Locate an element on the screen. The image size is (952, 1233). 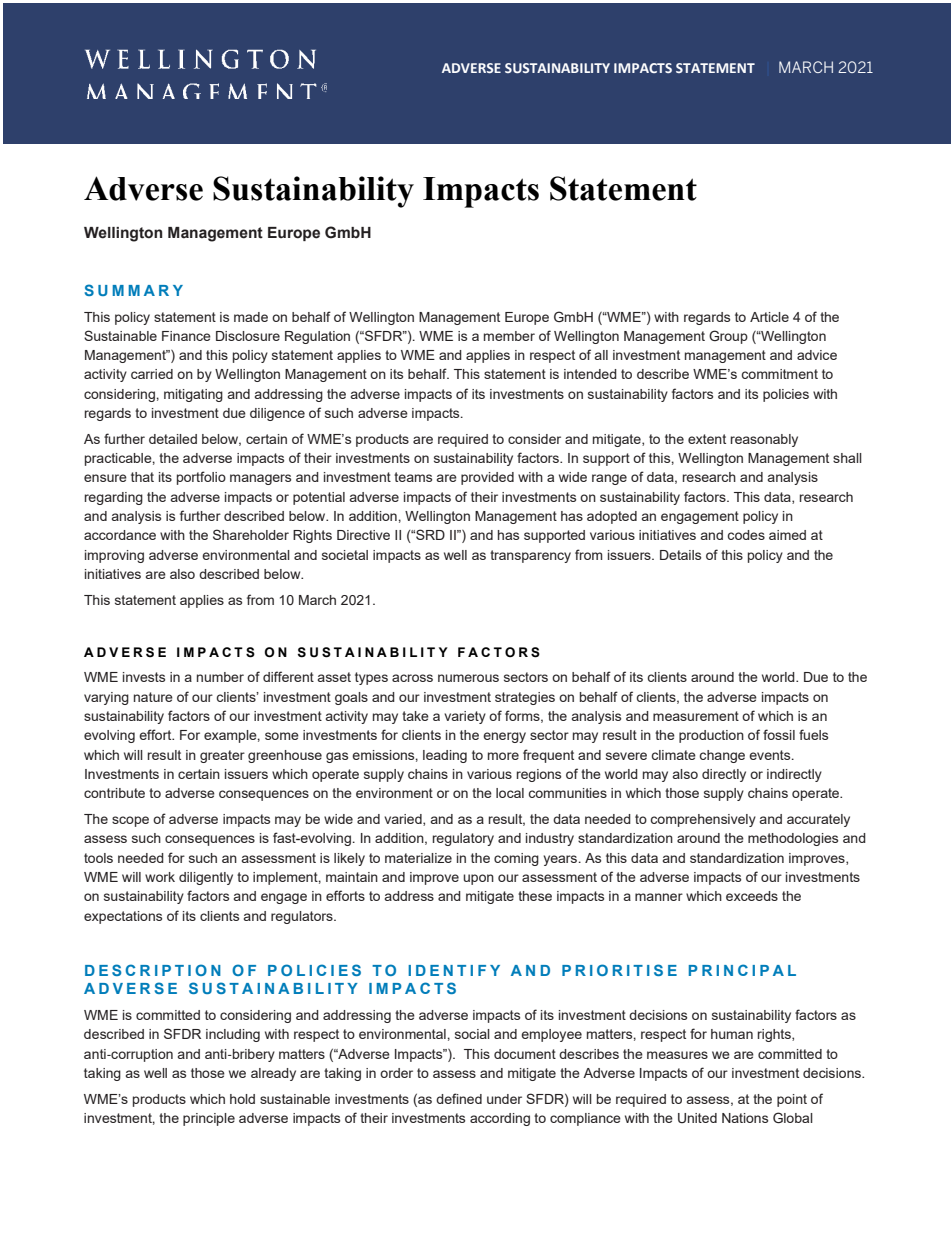
Article is located at coordinates (769, 317).
